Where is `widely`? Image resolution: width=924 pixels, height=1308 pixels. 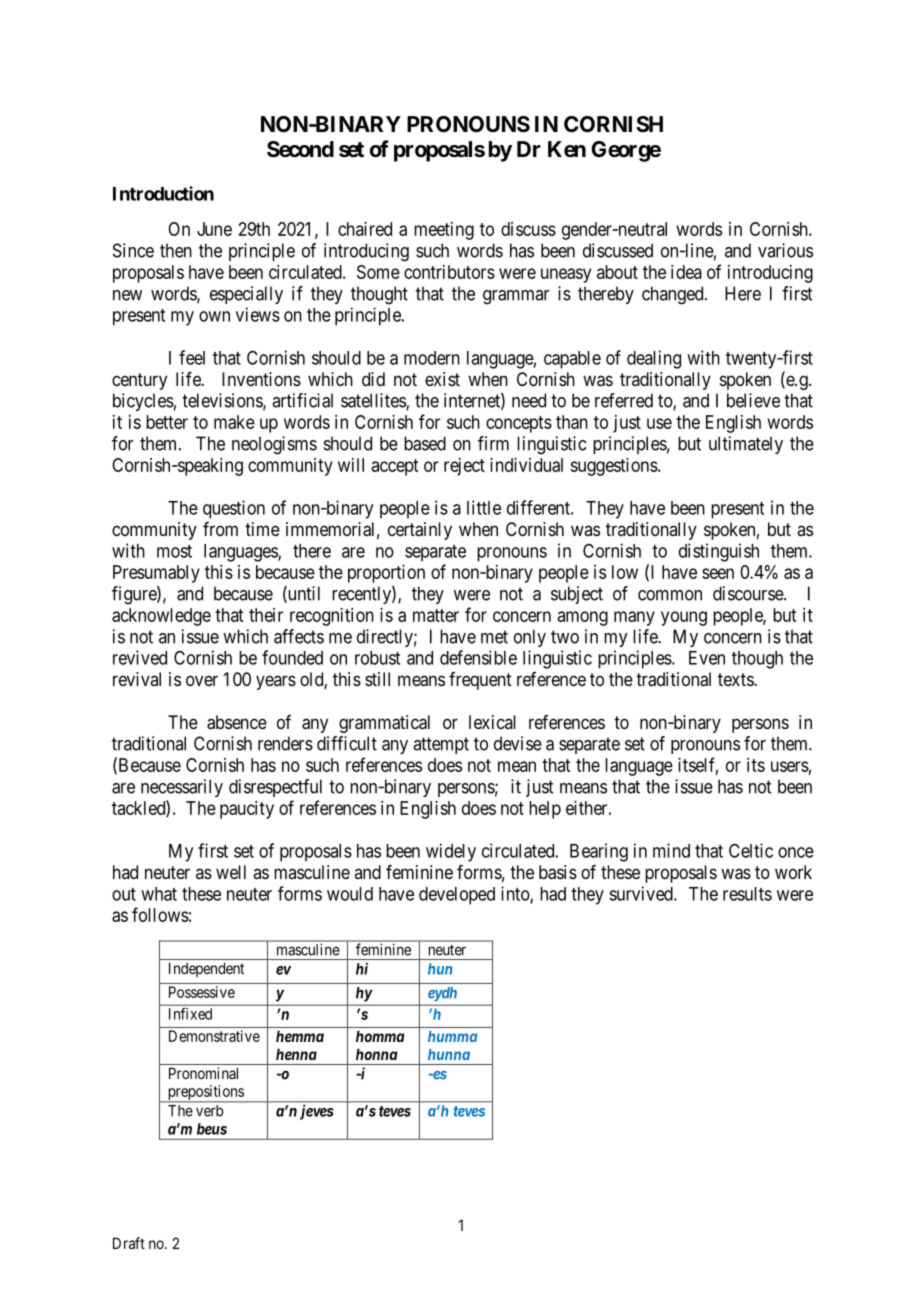
widely is located at coordinates (451, 852).
